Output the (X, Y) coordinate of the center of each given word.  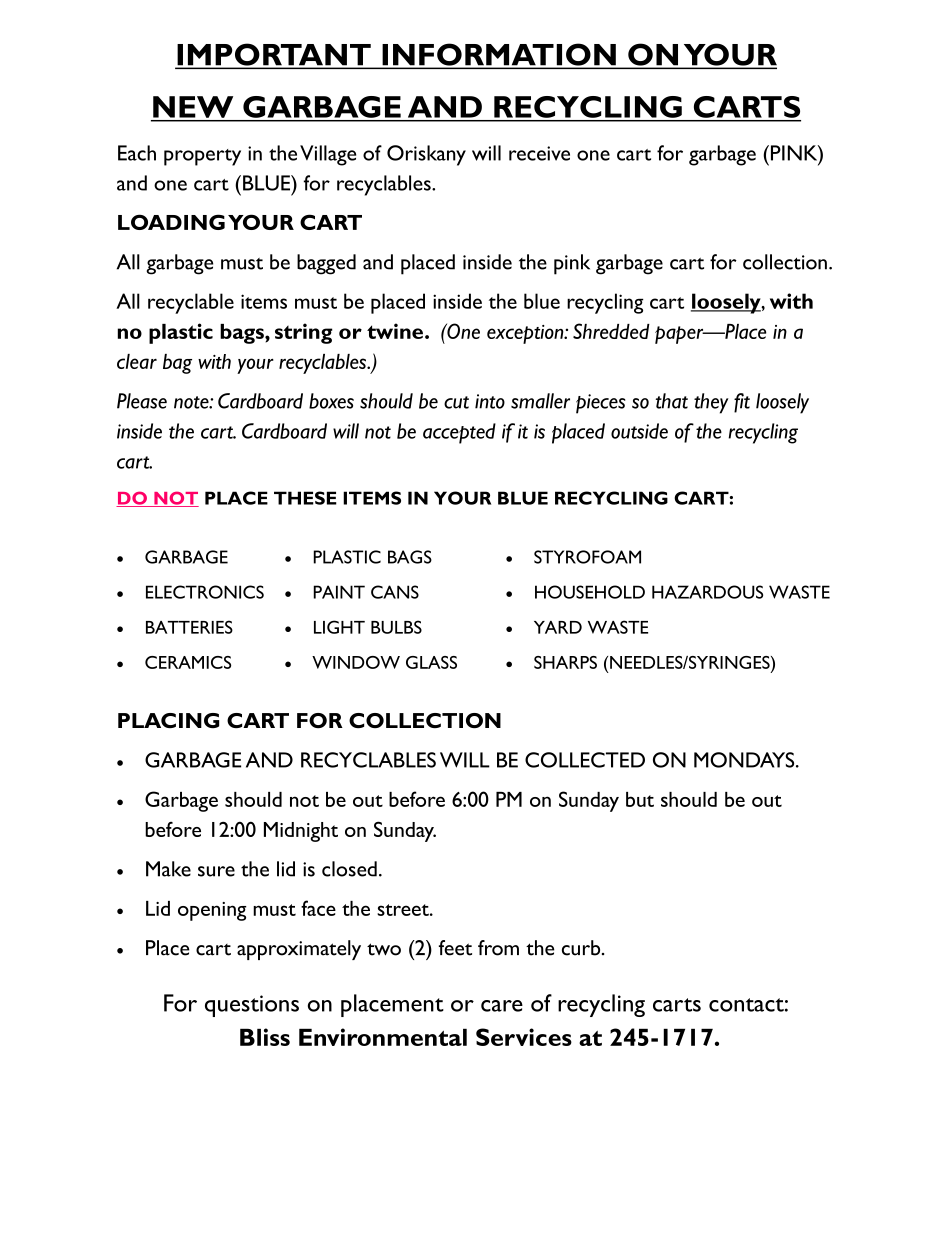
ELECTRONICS (205, 592)
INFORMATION (499, 55)
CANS (395, 592)
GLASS (431, 662)
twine (396, 331)
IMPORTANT (274, 55)
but (640, 799)
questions (252, 1006)
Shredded (611, 331)
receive (539, 153)
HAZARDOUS (707, 592)
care (502, 1006)
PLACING (168, 720)
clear (137, 361)
